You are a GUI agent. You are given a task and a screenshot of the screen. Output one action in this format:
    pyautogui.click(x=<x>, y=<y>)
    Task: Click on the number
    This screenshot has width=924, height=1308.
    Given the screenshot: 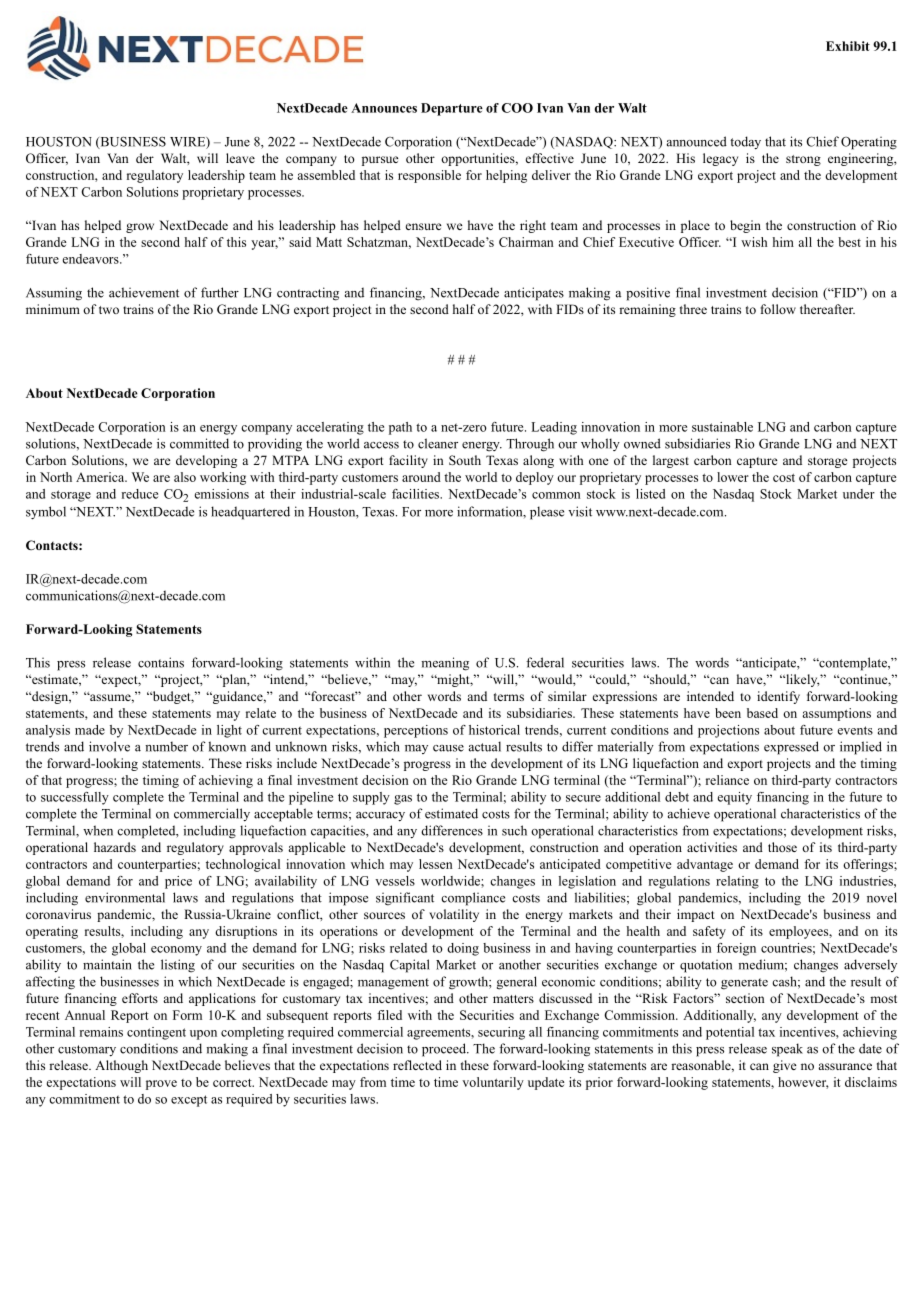 What is the action you would take?
    pyautogui.click(x=166, y=746)
